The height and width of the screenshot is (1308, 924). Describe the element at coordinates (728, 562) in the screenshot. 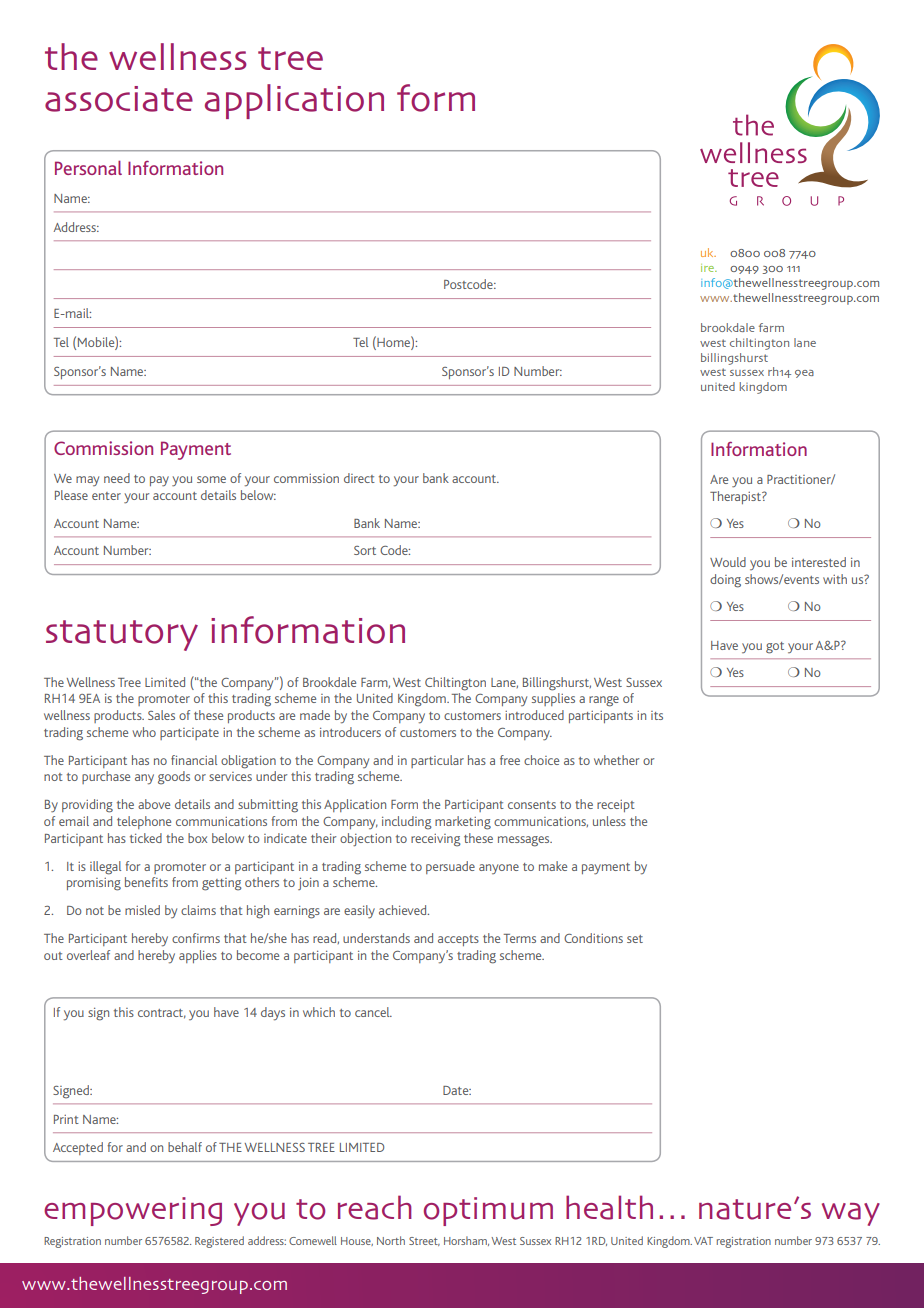

I see `Would` at that location.
